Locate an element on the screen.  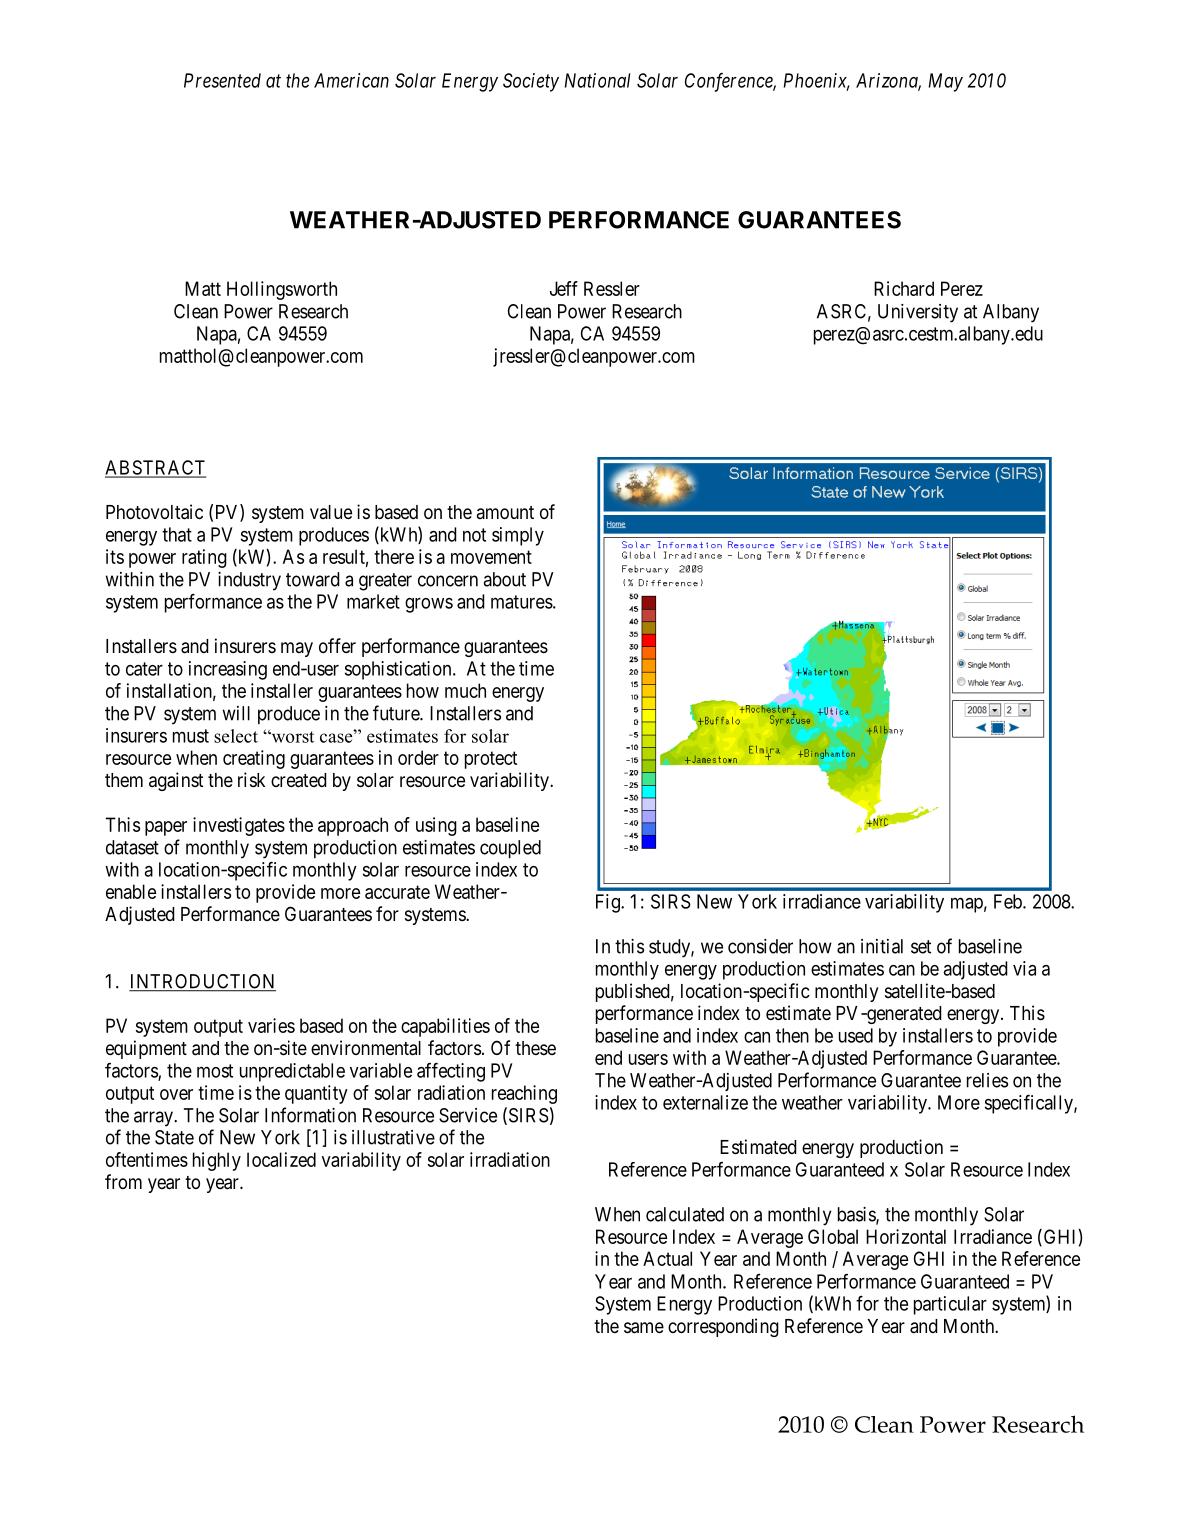
will is located at coordinates (236, 713).
